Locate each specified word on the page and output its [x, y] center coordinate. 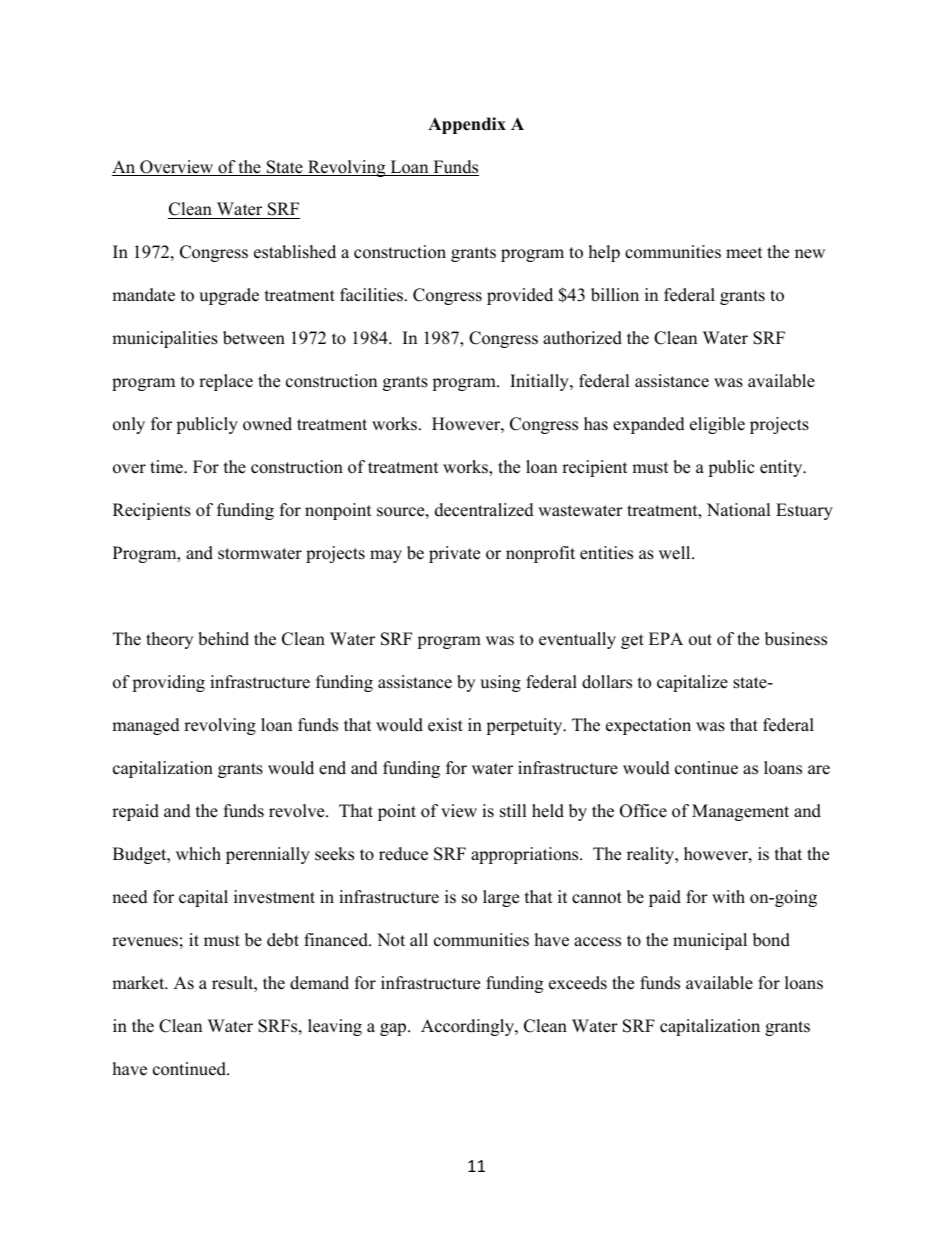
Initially [540, 382]
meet [744, 253]
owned [267, 424]
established [295, 252]
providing [168, 683]
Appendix [467, 125]
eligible [717, 425]
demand [319, 983]
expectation [648, 726]
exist [445, 725]
